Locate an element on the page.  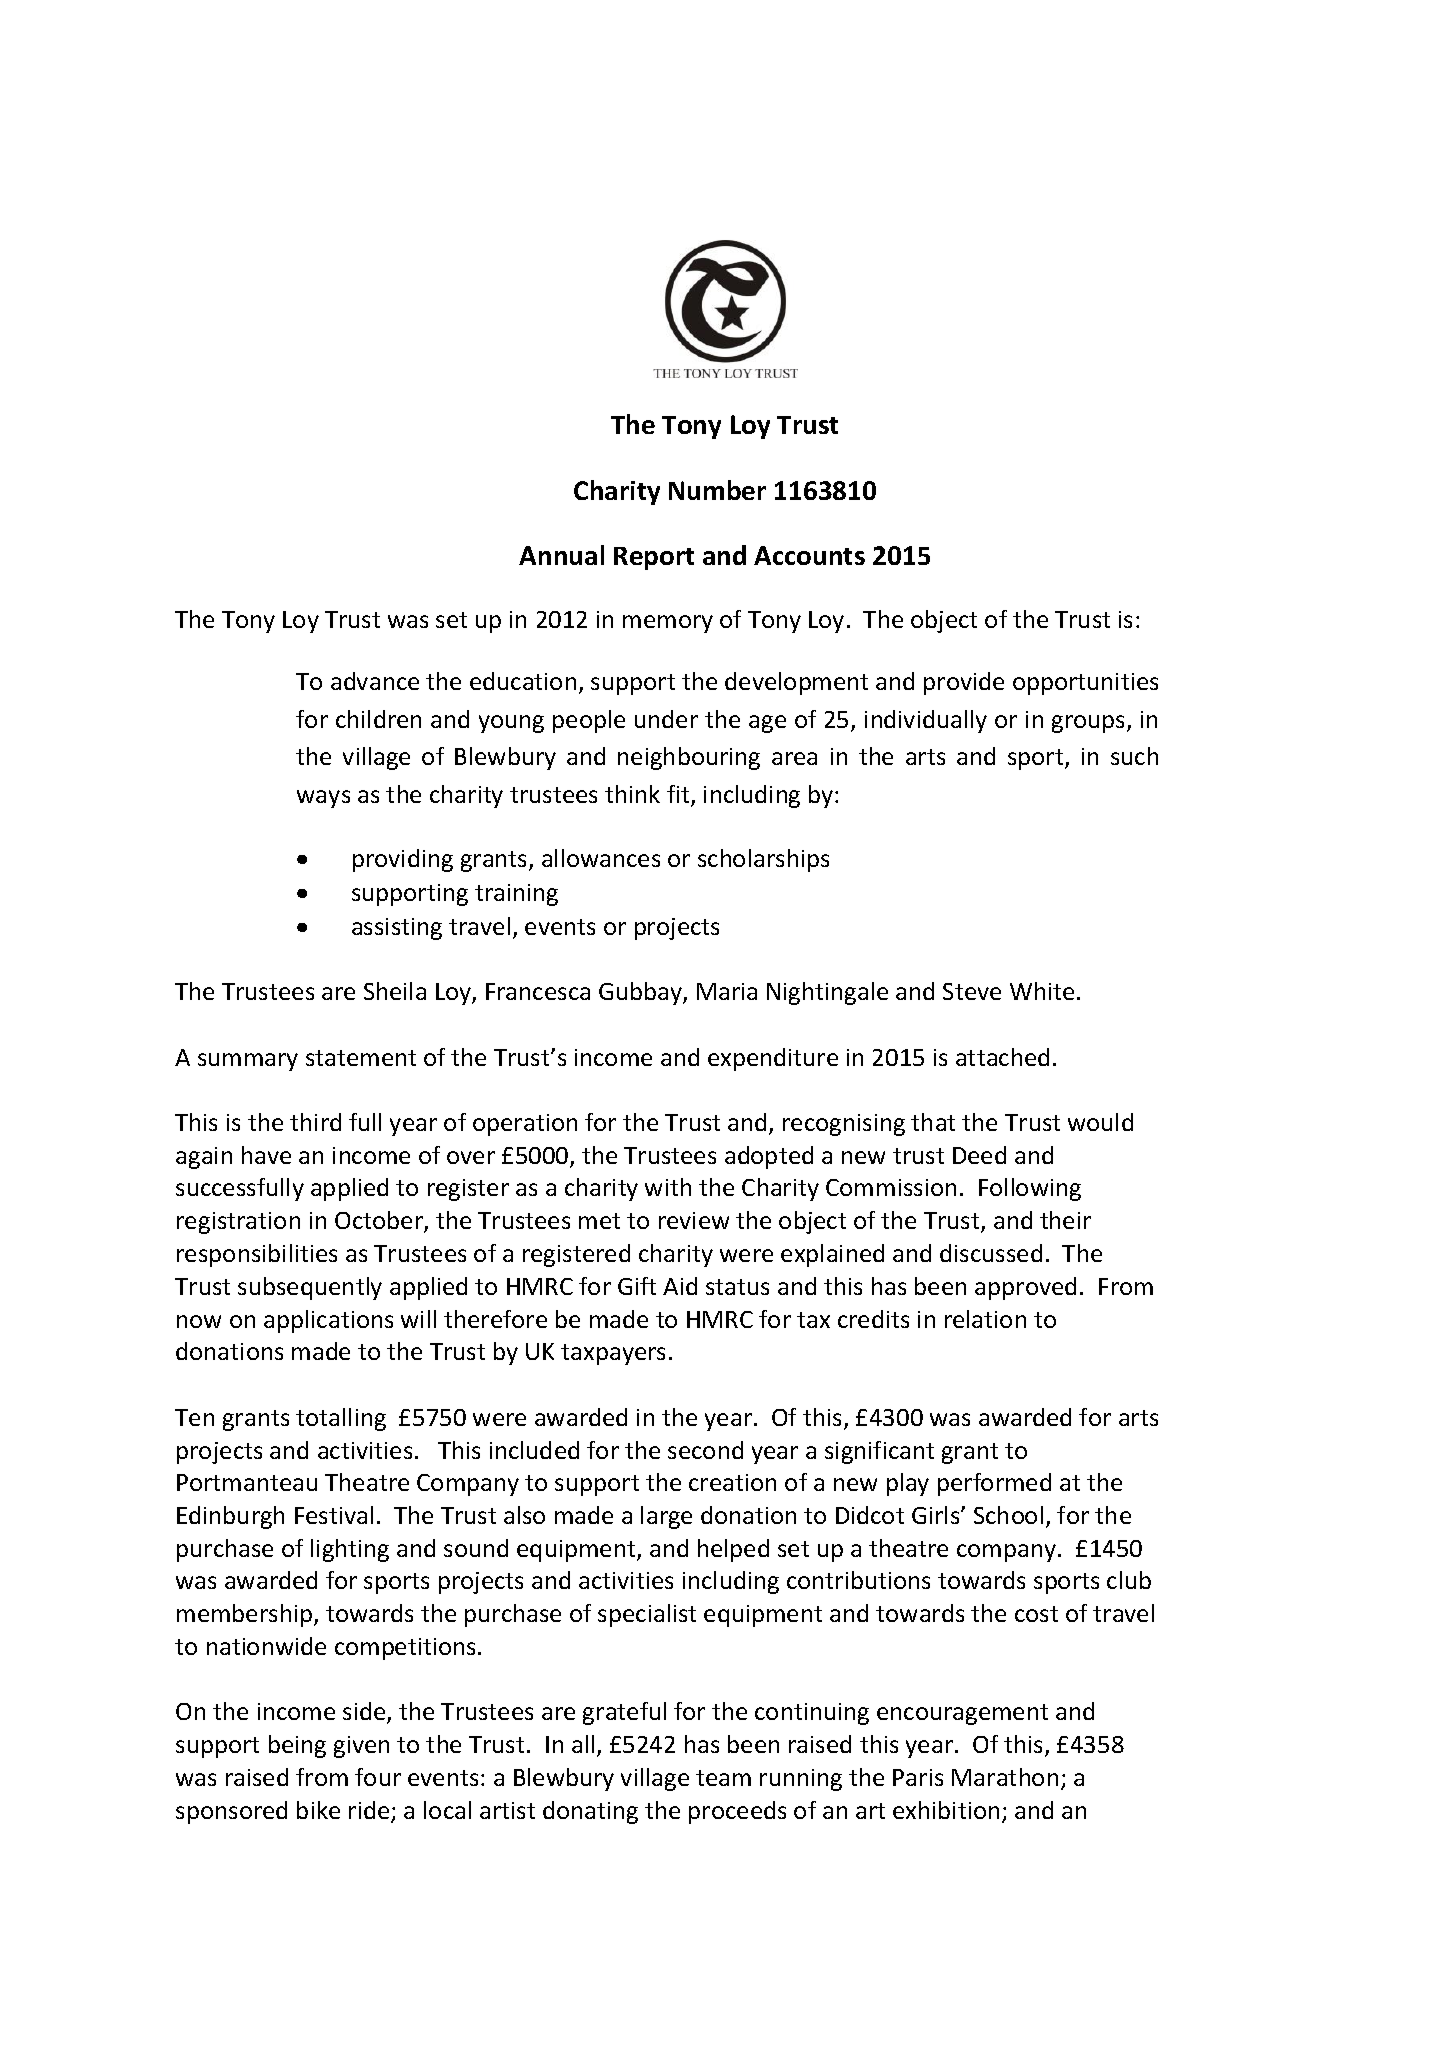
with is located at coordinates (668, 1187).
